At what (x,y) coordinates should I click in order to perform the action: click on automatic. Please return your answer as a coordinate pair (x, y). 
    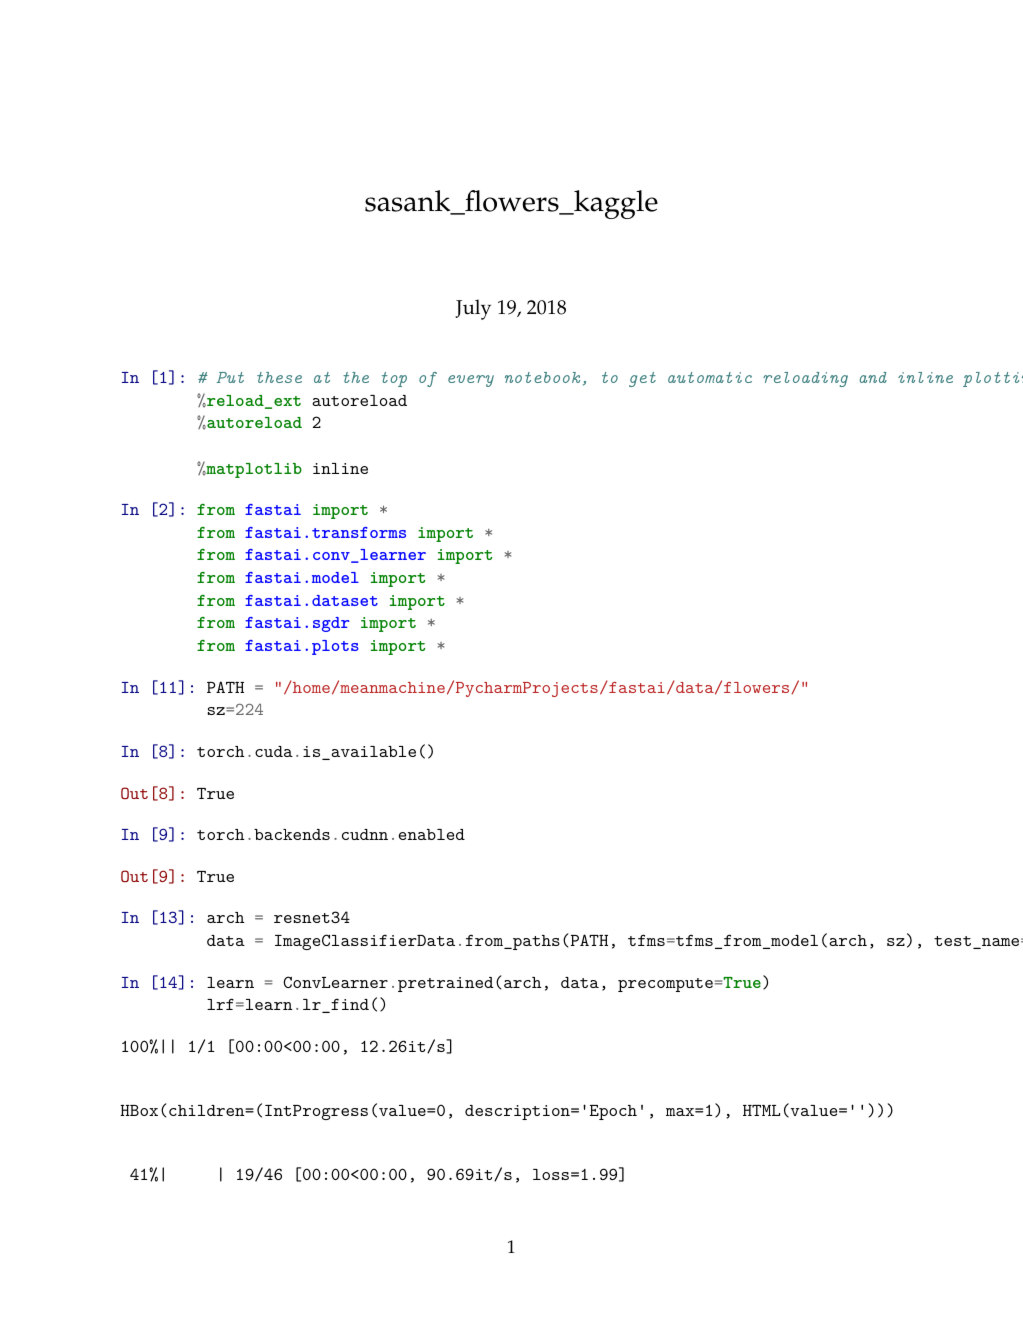
    Looking at the image, I should click on (710, 377).
